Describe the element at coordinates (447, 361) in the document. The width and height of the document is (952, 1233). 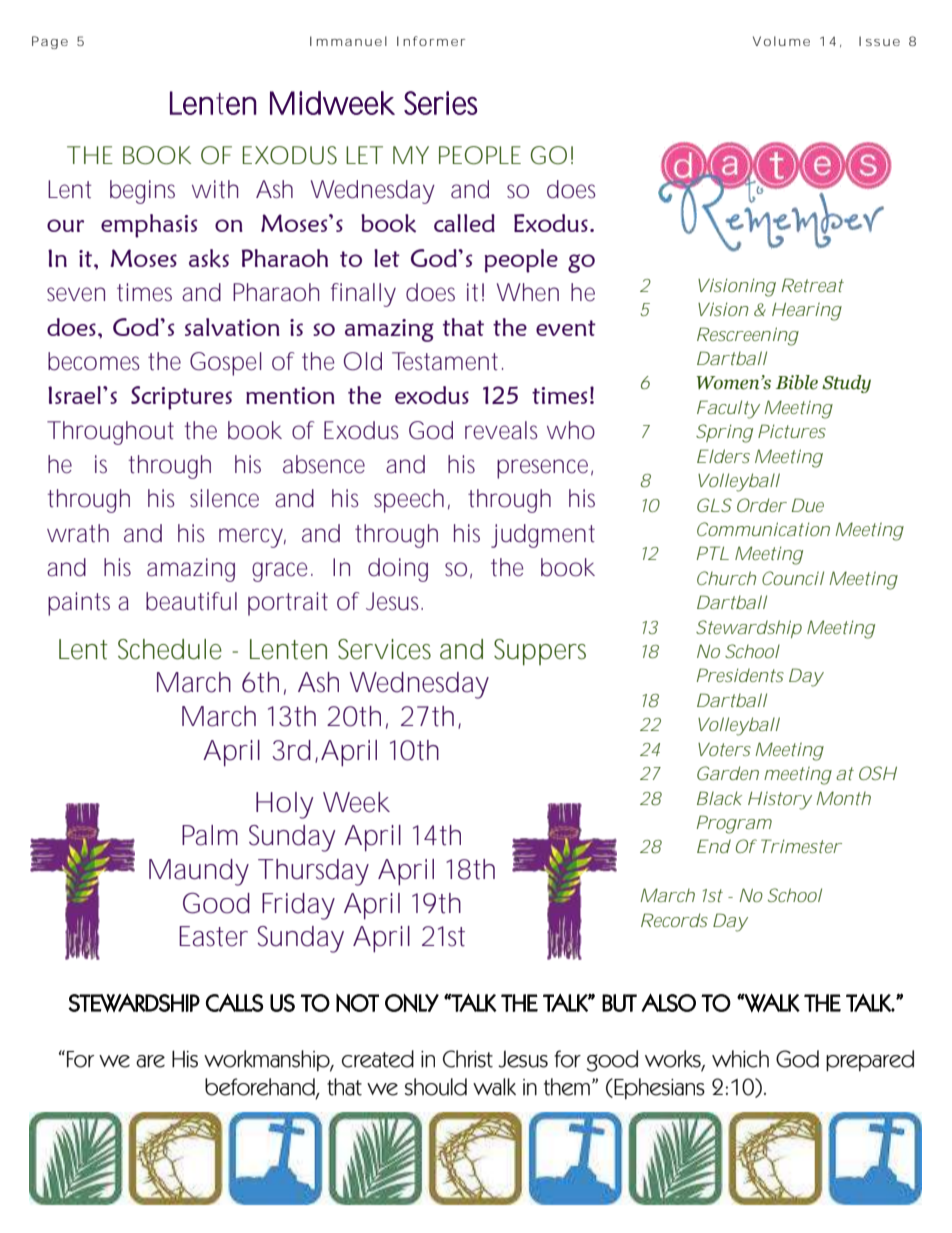
I see `Testament` at that location.
